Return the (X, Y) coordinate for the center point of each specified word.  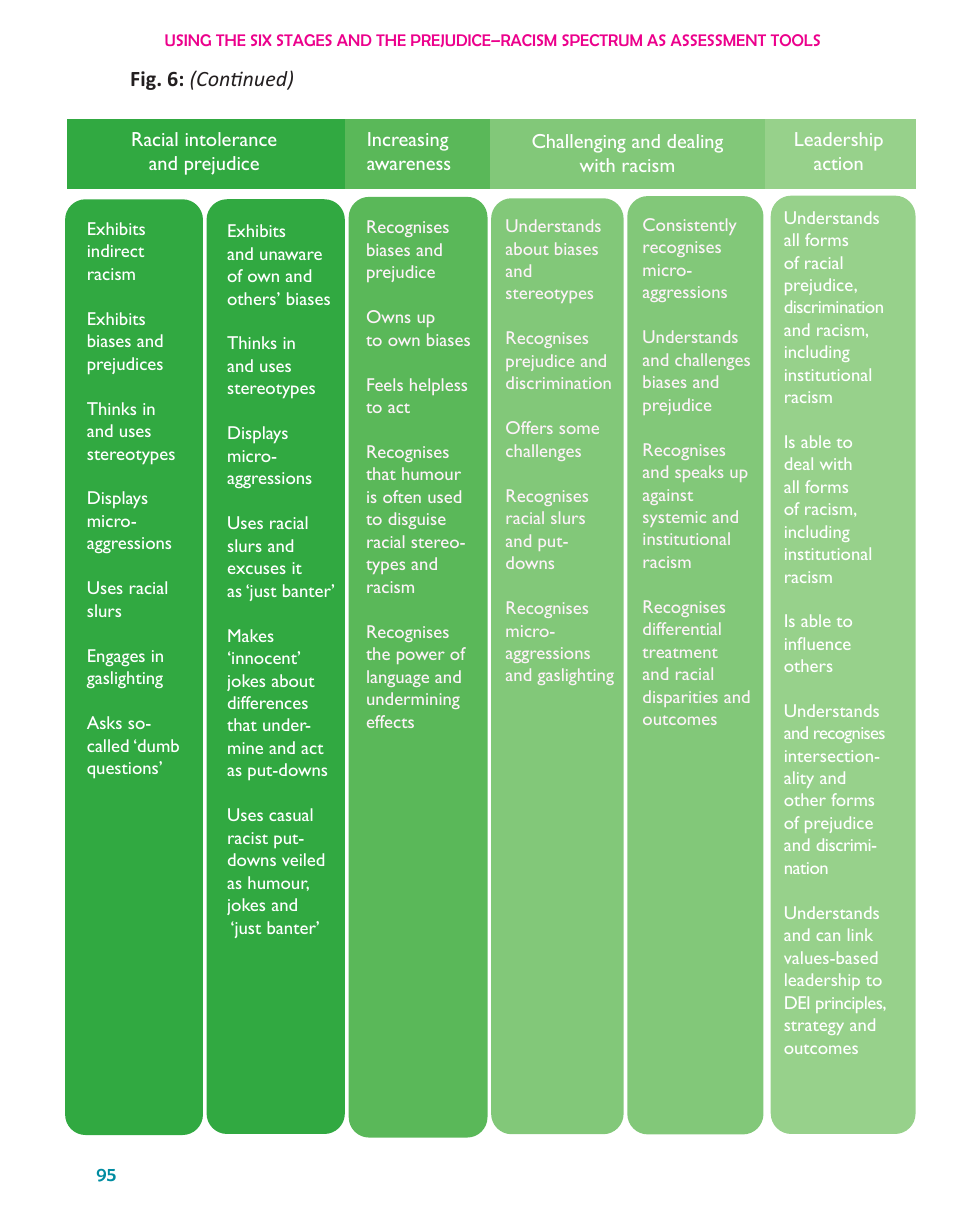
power (421, 657)
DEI (797, 1002)
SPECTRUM (602, 40)
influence (817, 643)
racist (248, 838)
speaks (699, 473)
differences (268, 702)
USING (188, 40)
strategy (814, 1028)
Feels (385, 384)
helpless (438, 386)
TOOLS (795, 40)
